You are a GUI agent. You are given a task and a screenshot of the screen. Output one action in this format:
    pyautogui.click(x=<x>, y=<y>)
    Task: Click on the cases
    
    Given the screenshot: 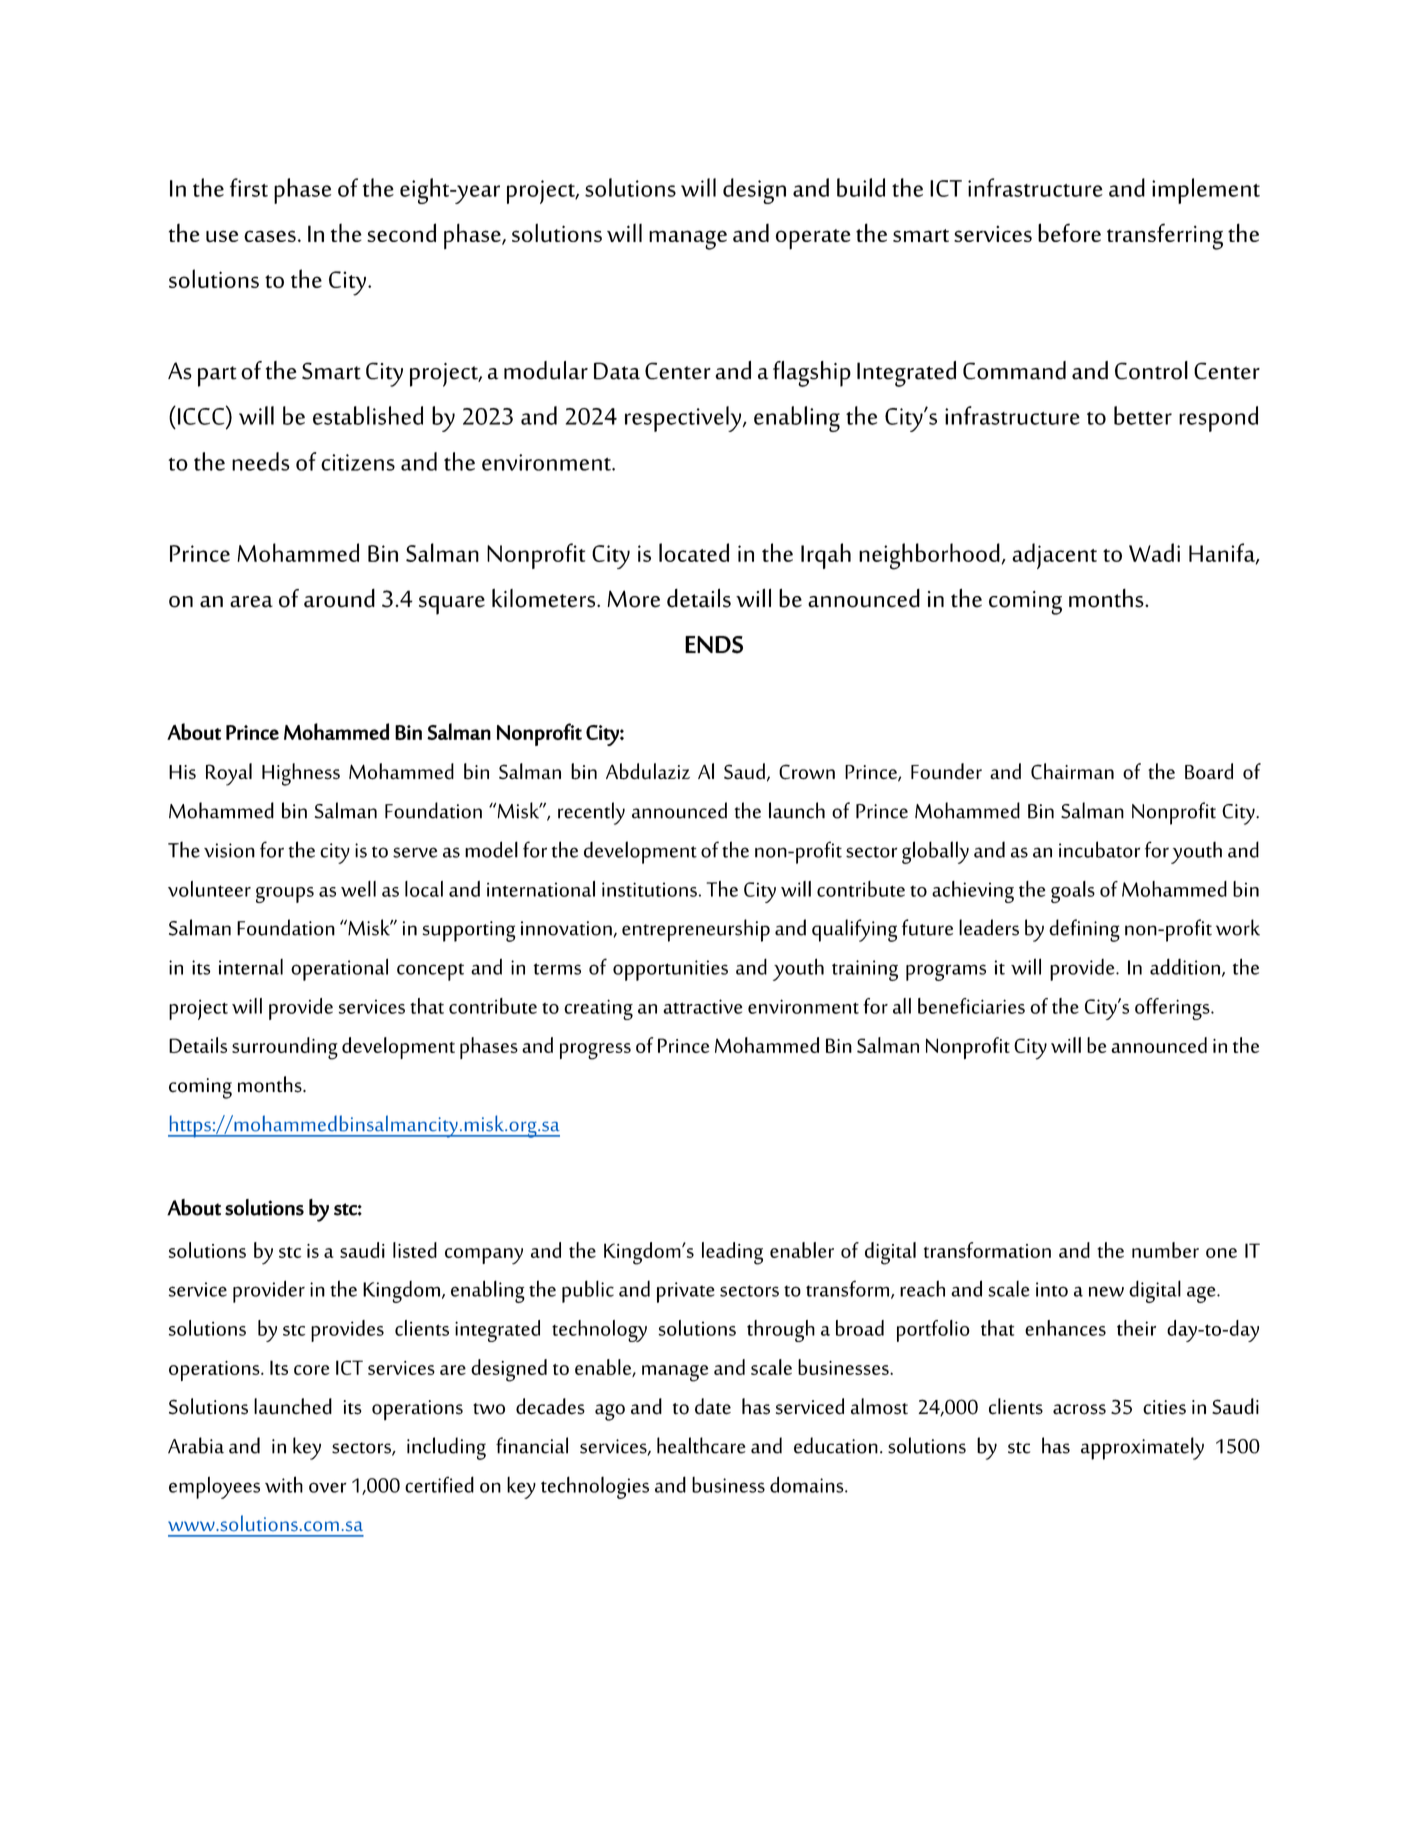 What is the action you would take?
    pyautogui.click(x=270, y=236)
